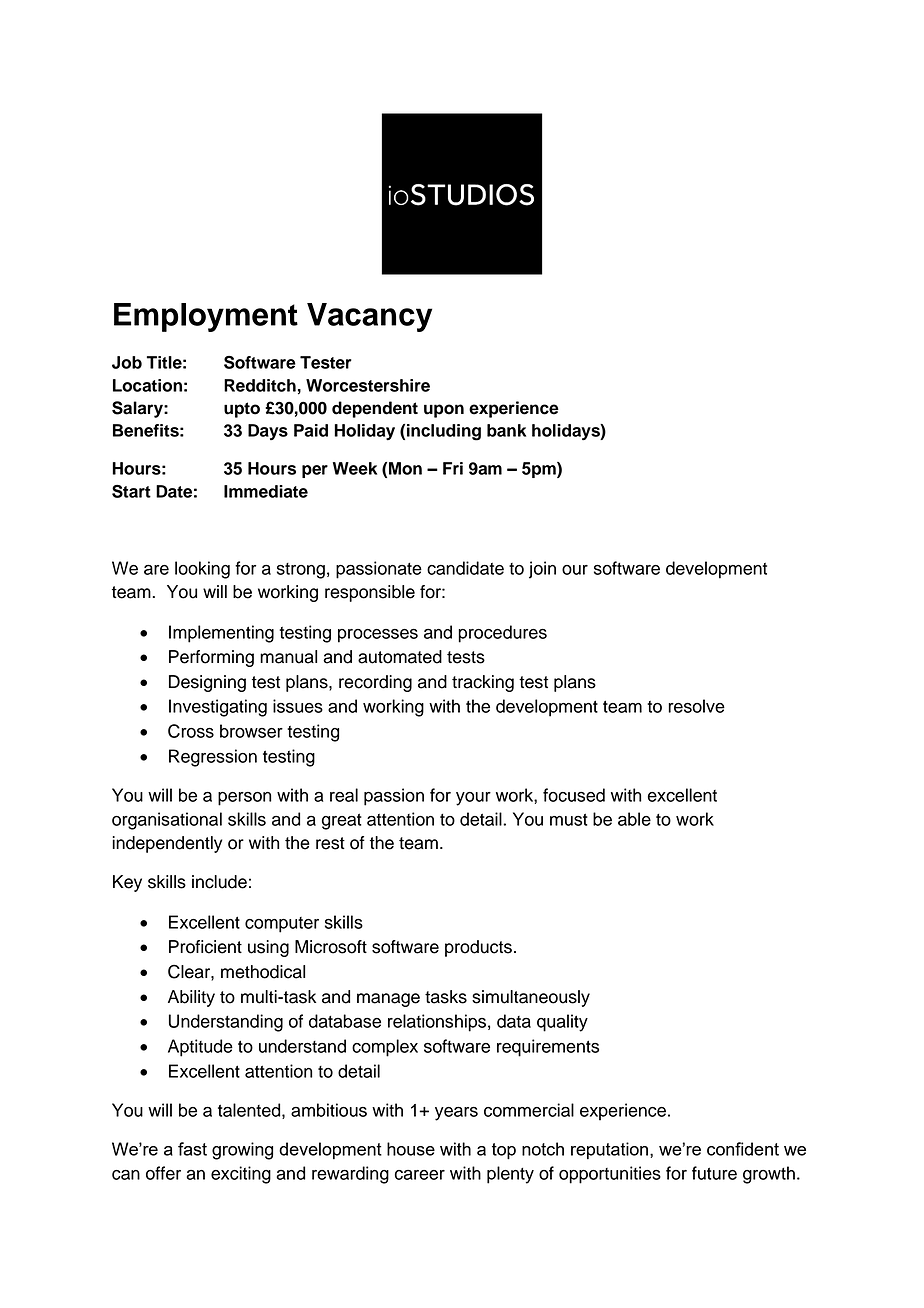 Image resolution: width=924 pixels, height=1308 pixels. What do you see at coordinates (411, 1149) in the screenshot?
I see `house` at bounding box center [411, 1149].
